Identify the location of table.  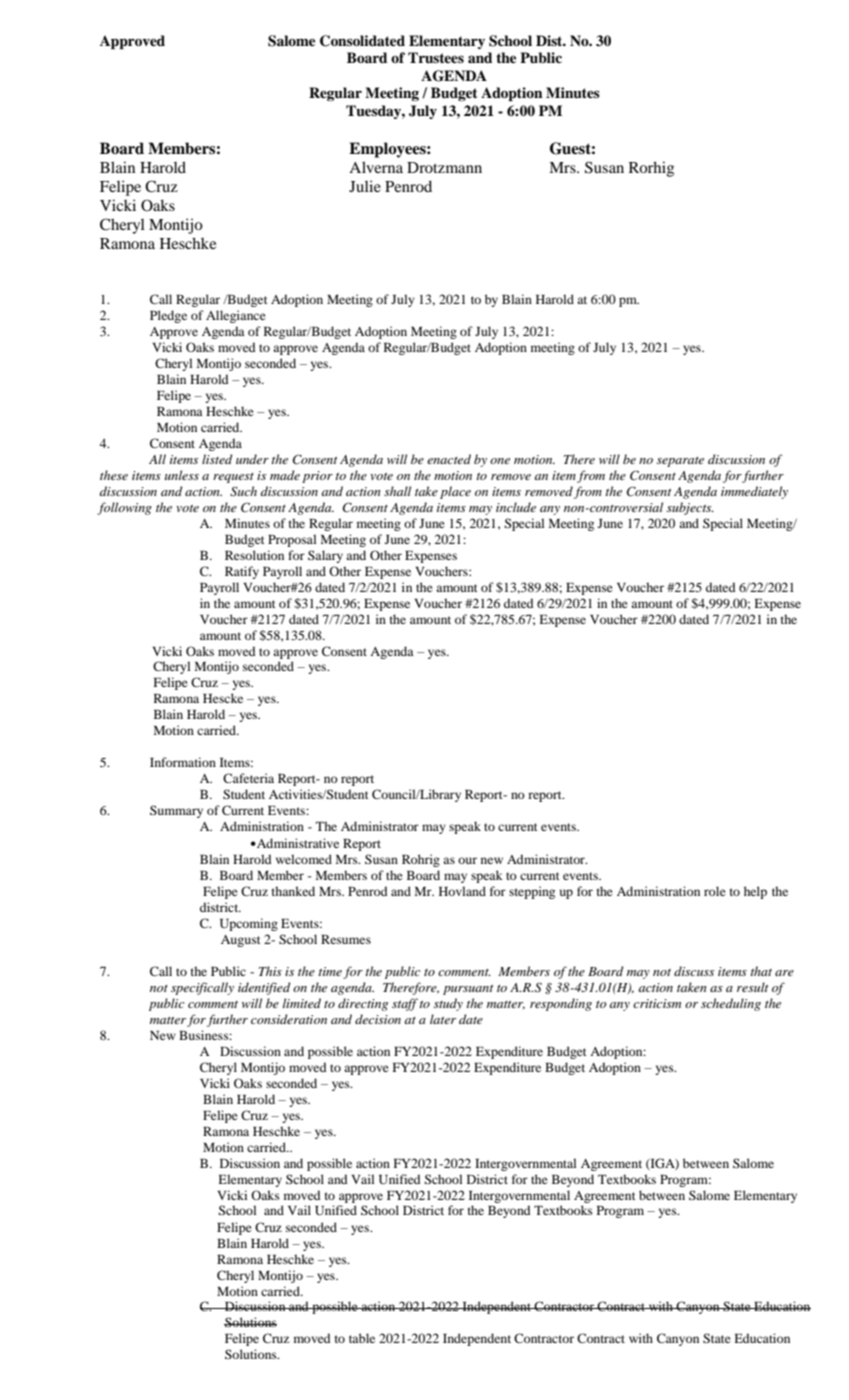
(362, 1338).
